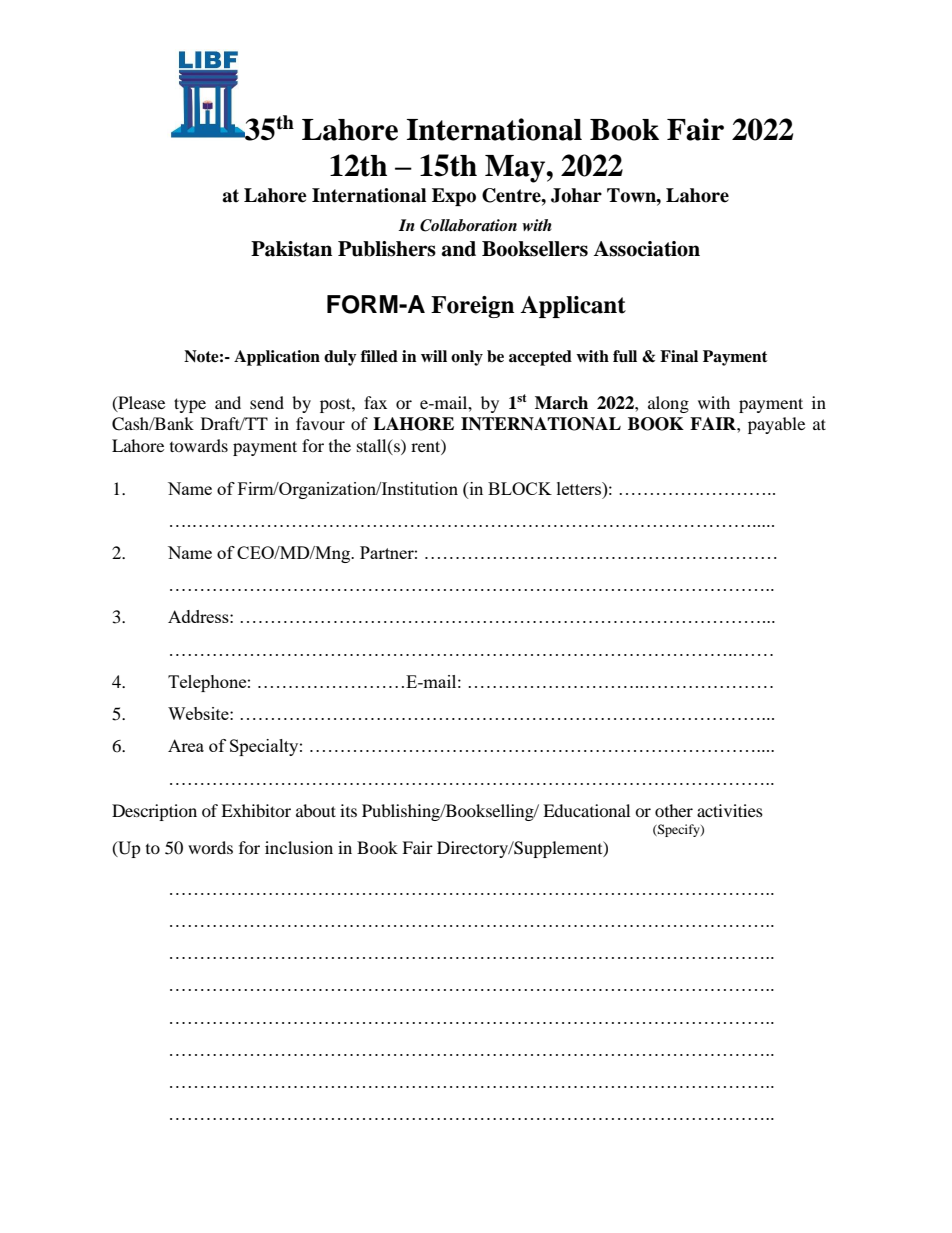  What do you see at coordinates (674, 810) in the page?
I see `other` at bounding box center [674, 810].
